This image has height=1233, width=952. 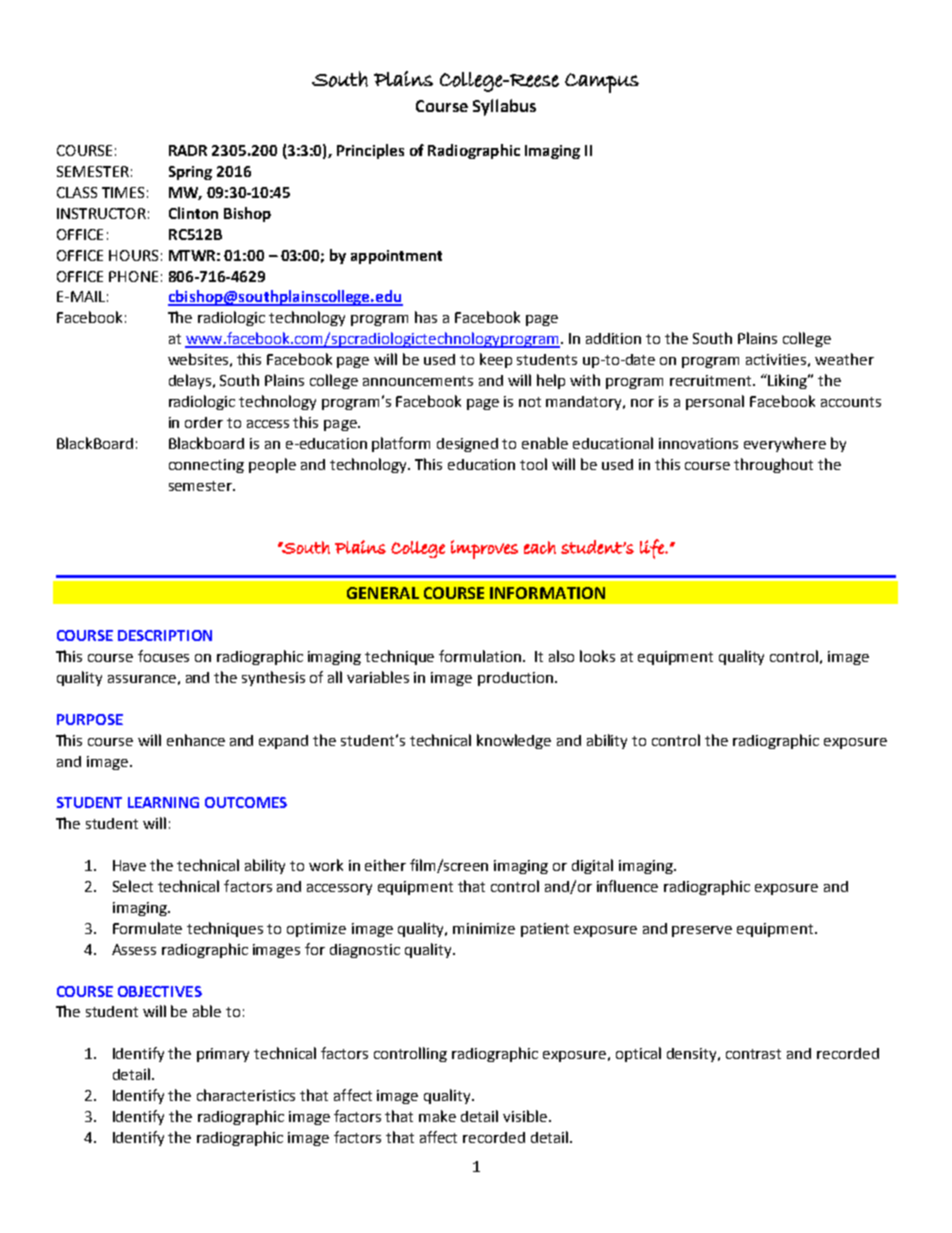 I want to click on enhance, so click(x=196, y=740).
